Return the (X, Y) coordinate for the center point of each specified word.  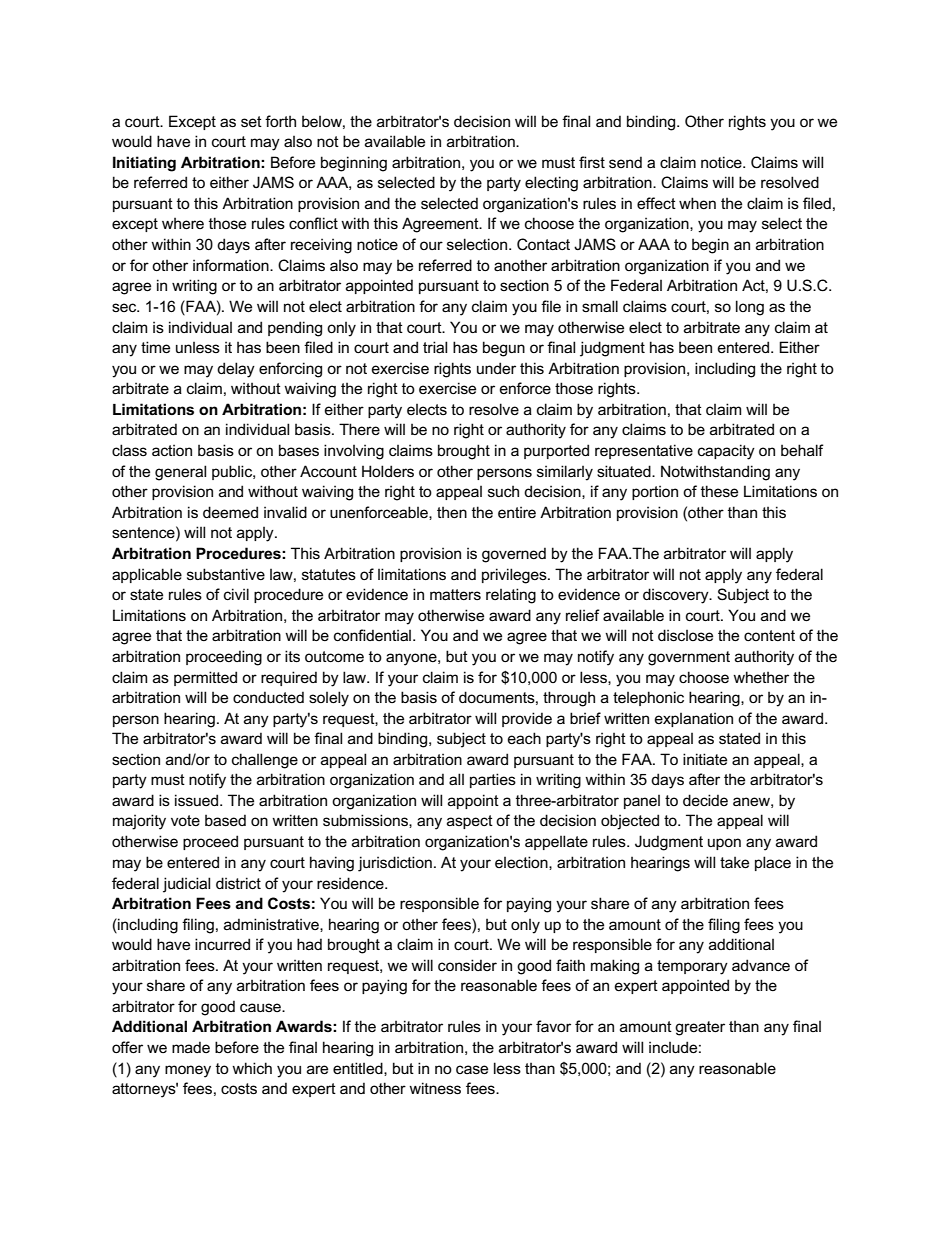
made (191, 1047)
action (172, 450)
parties (493, 780)
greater (700, 1028)
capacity (726, 452)
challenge (265, 761)
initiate (705, 759)
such (503, 491)
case (472, 1069)
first (592, 162)
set (251, 121)
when (697, 203)
